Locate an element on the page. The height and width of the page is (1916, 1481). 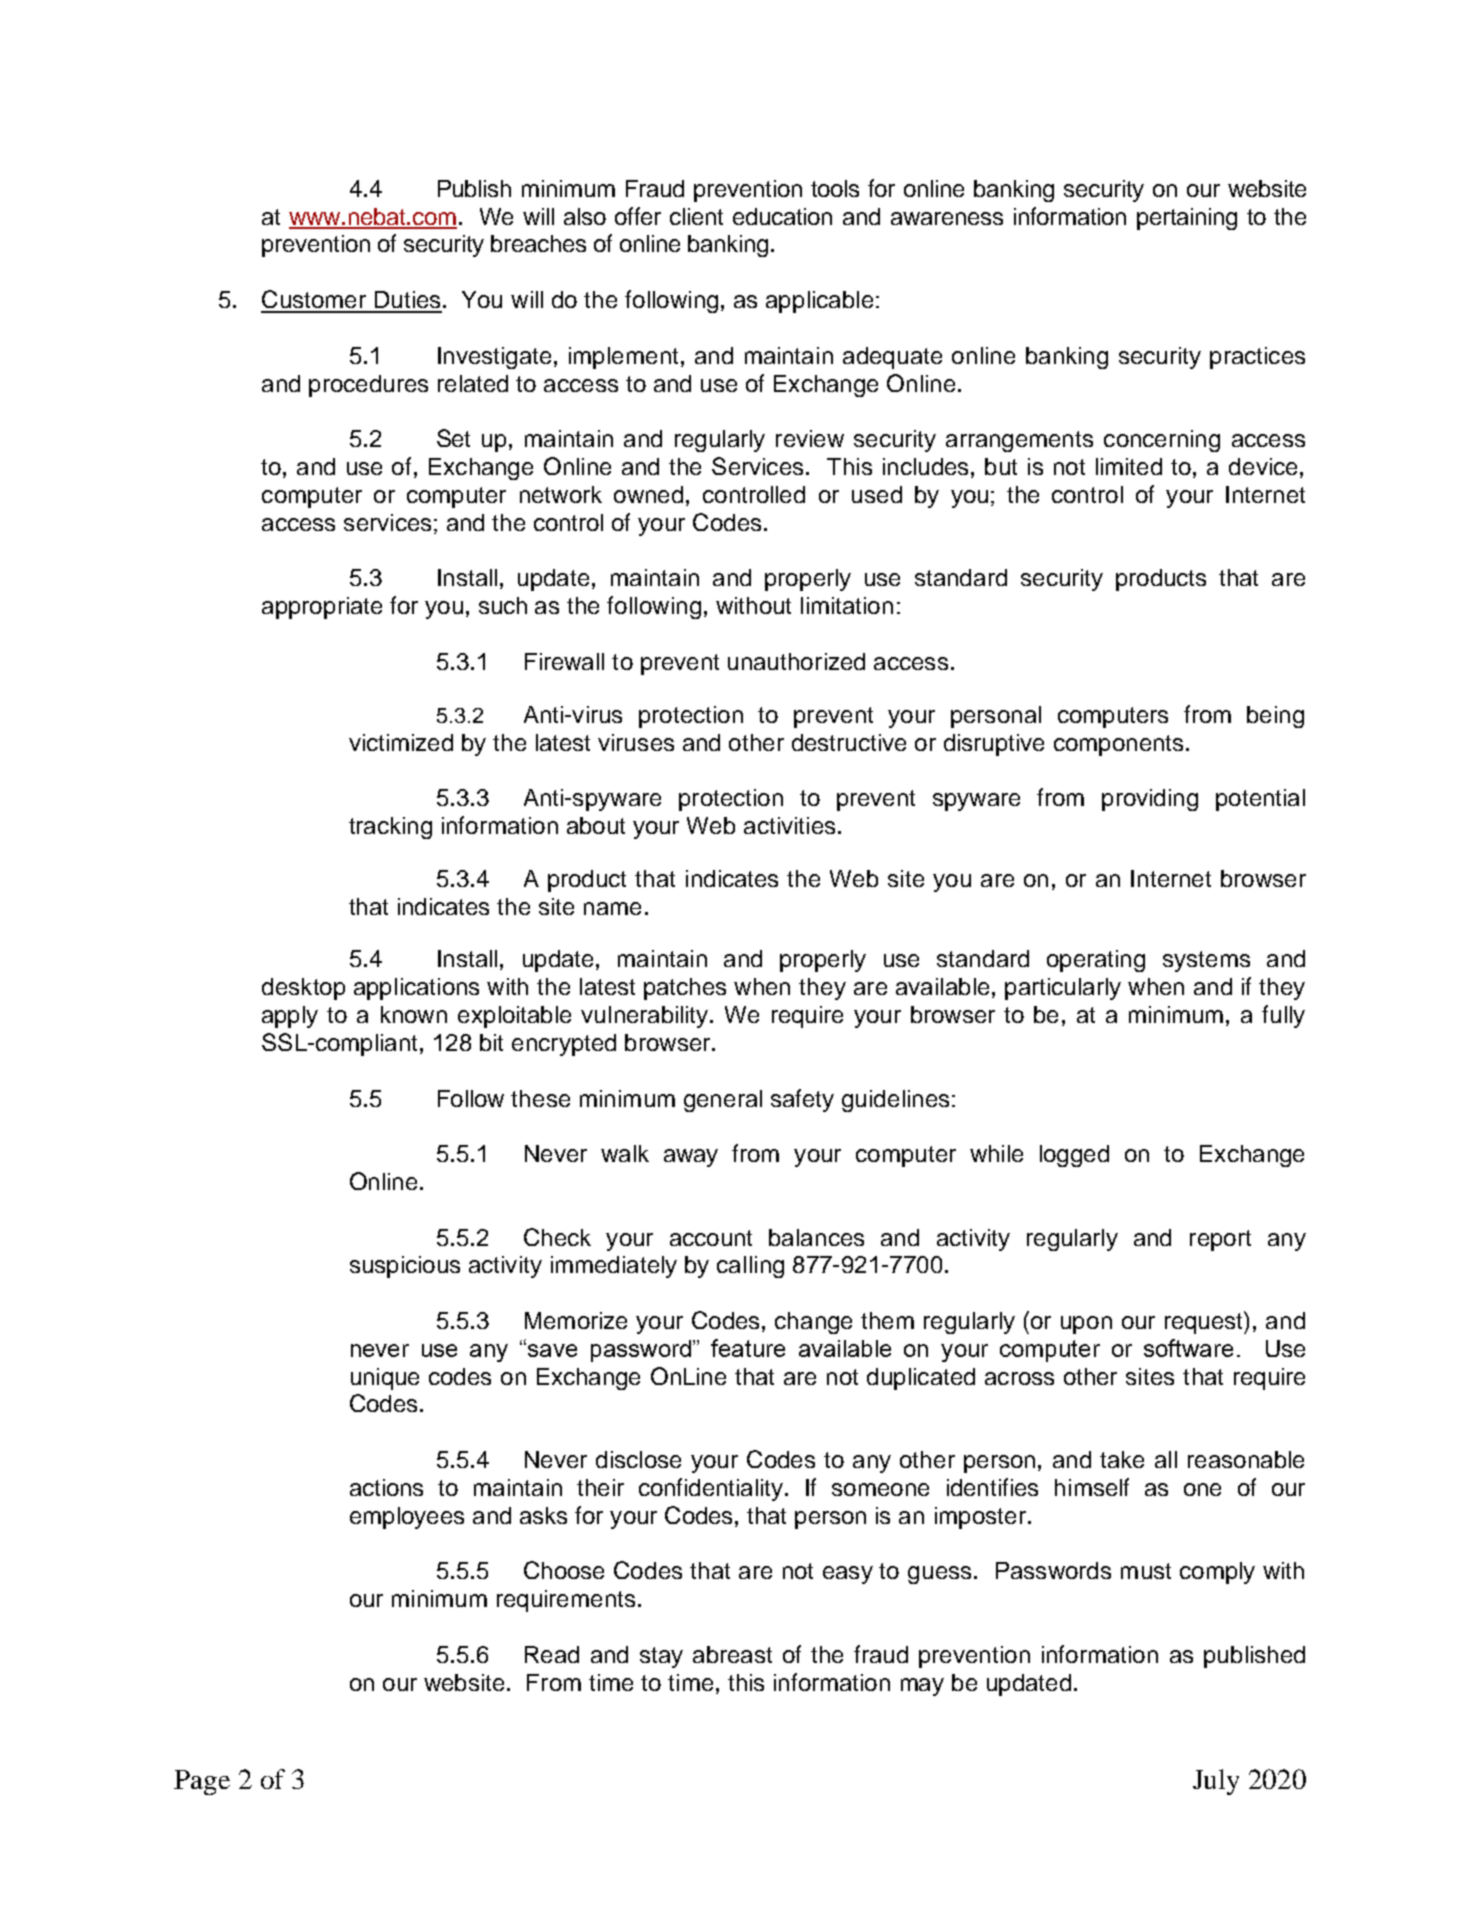
systems is located at coordinates (1206, 961).
